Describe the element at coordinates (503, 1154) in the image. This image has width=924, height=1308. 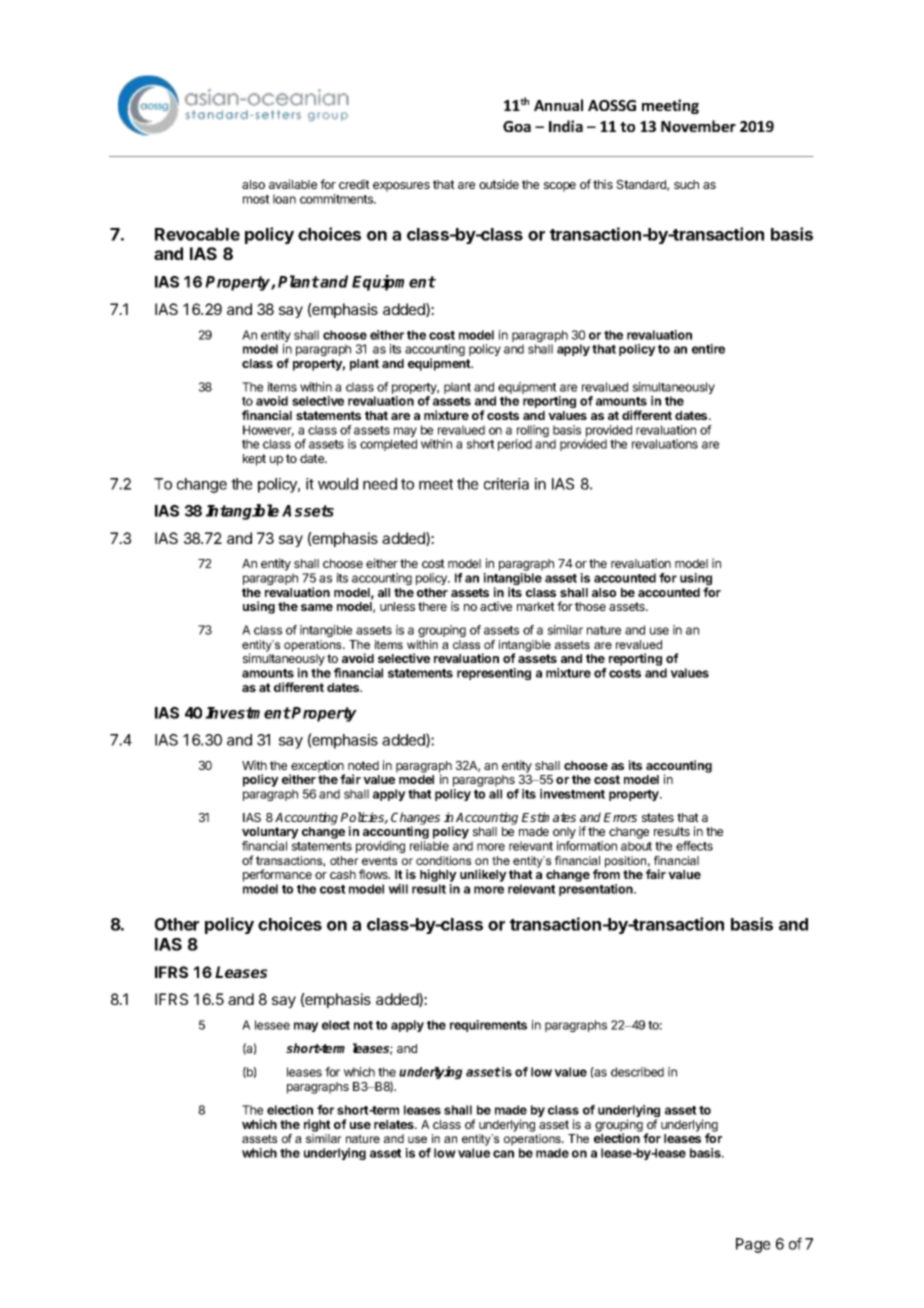
I see `can` at that location.
